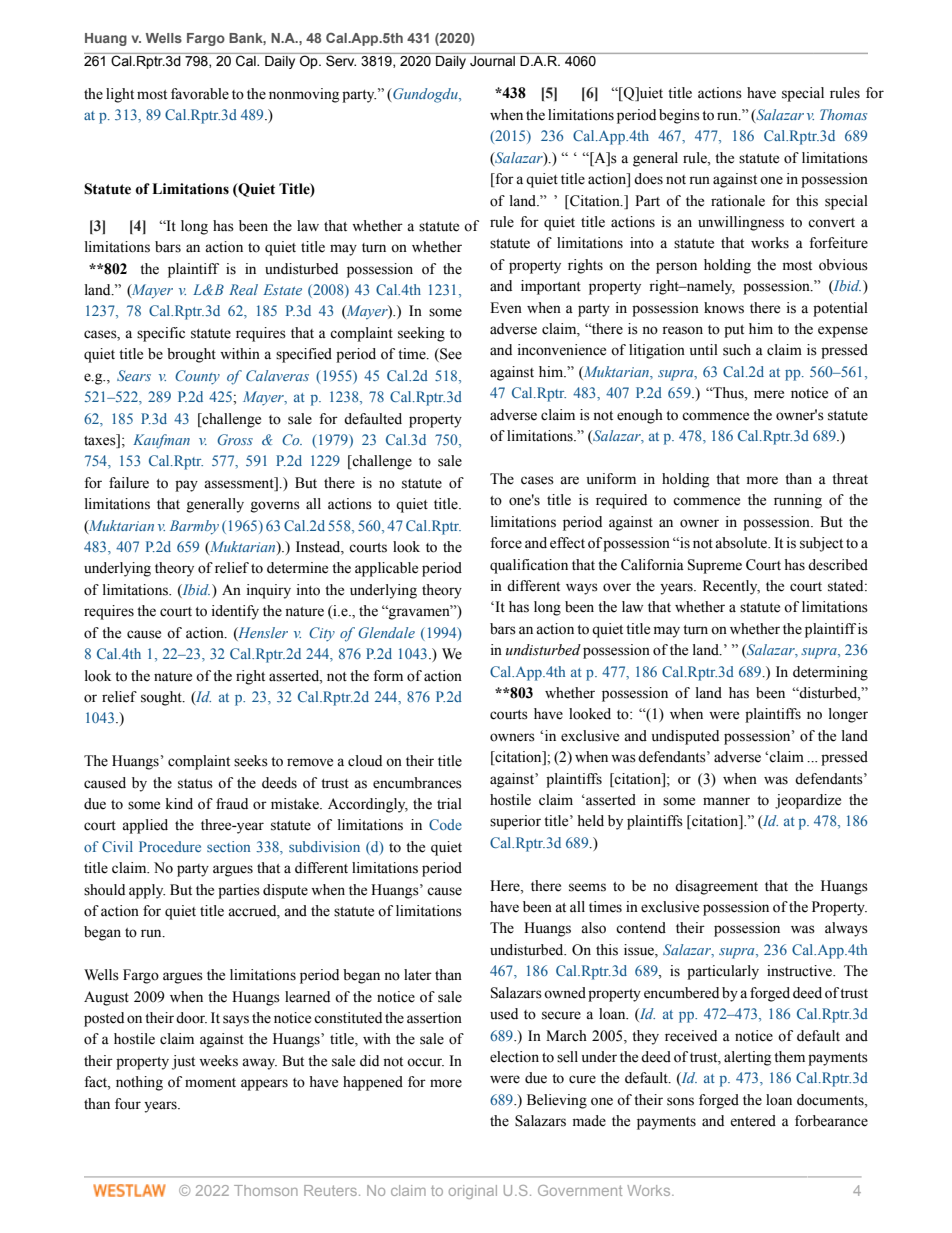 The width and height of the image is (952, 1233). Describe the element at coordinates (200, 94) in the image. I see `favorable` at that location.
